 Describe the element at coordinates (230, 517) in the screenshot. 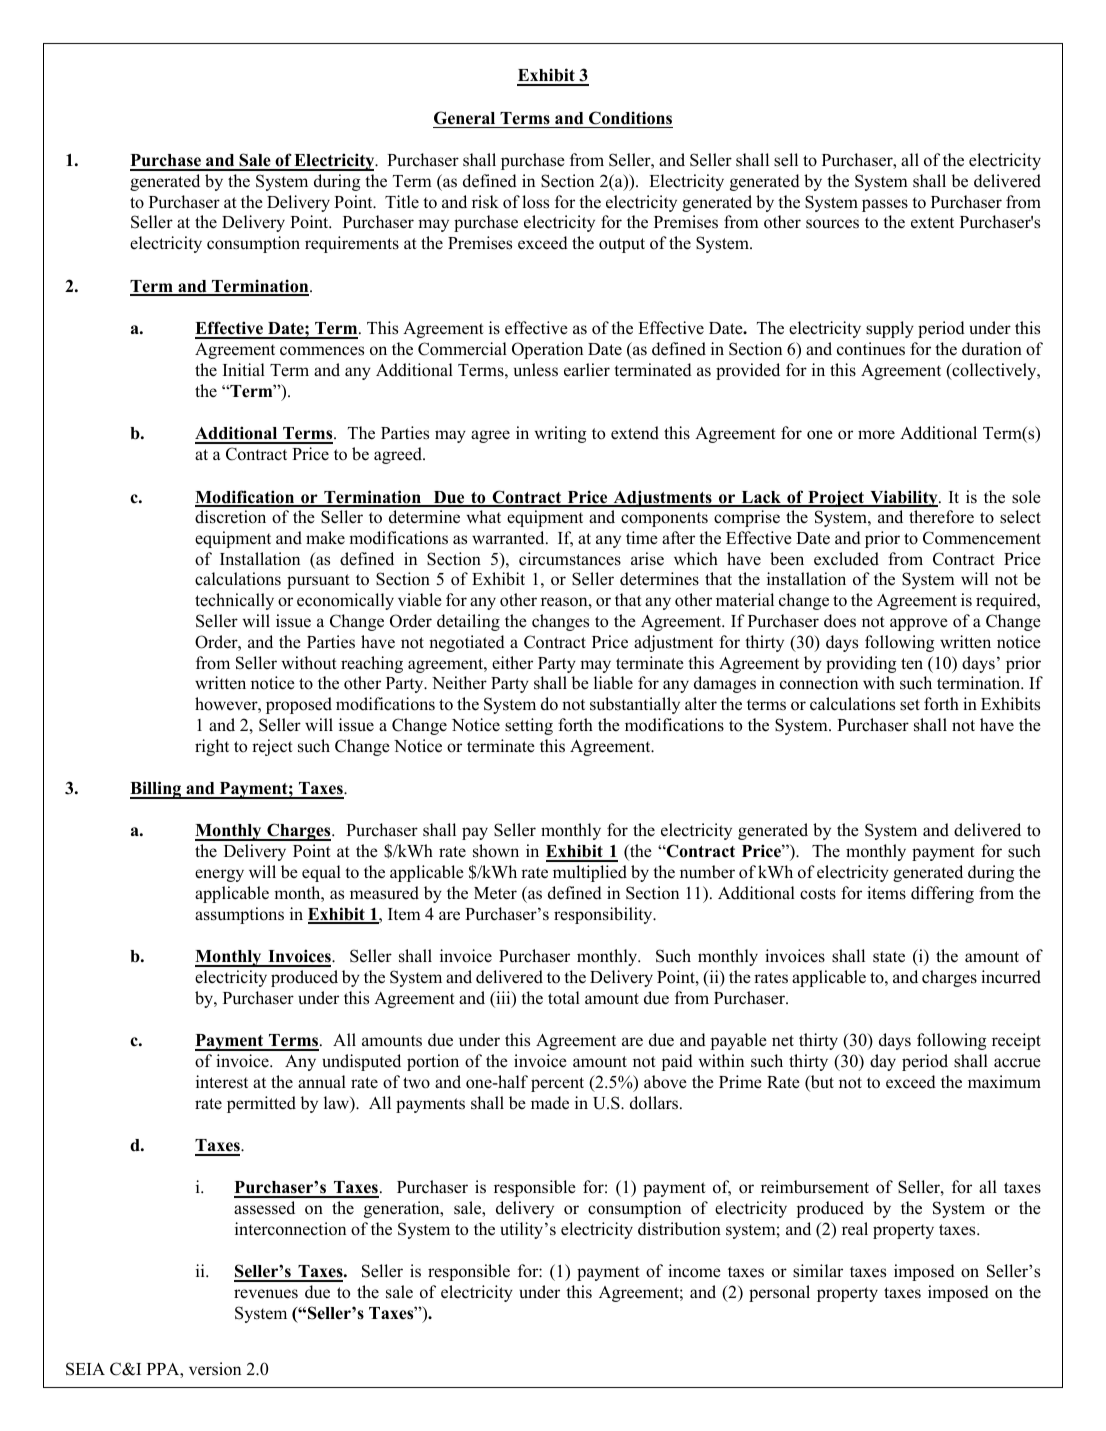

I see `discretion` at that location.
